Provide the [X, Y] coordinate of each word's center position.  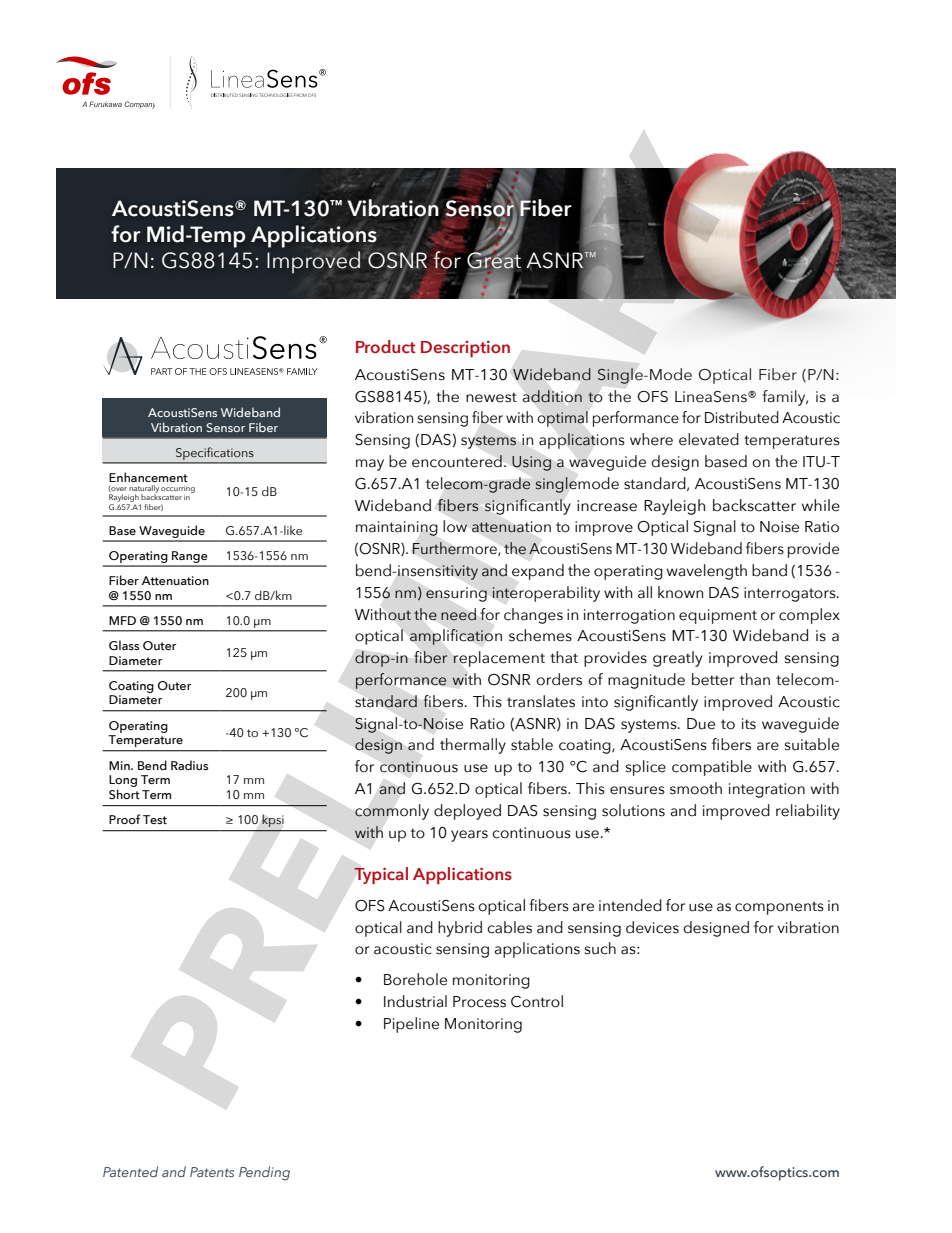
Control [537, 1001]
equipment [718, 616]
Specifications [214, 453]
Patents [212, 1172]
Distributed [742, 417]
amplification [456, 637]
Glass [124, 645]
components [779, 908]
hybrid [460, 929]
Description [465, 349]
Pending [264, 1173]
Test [155, 819]
